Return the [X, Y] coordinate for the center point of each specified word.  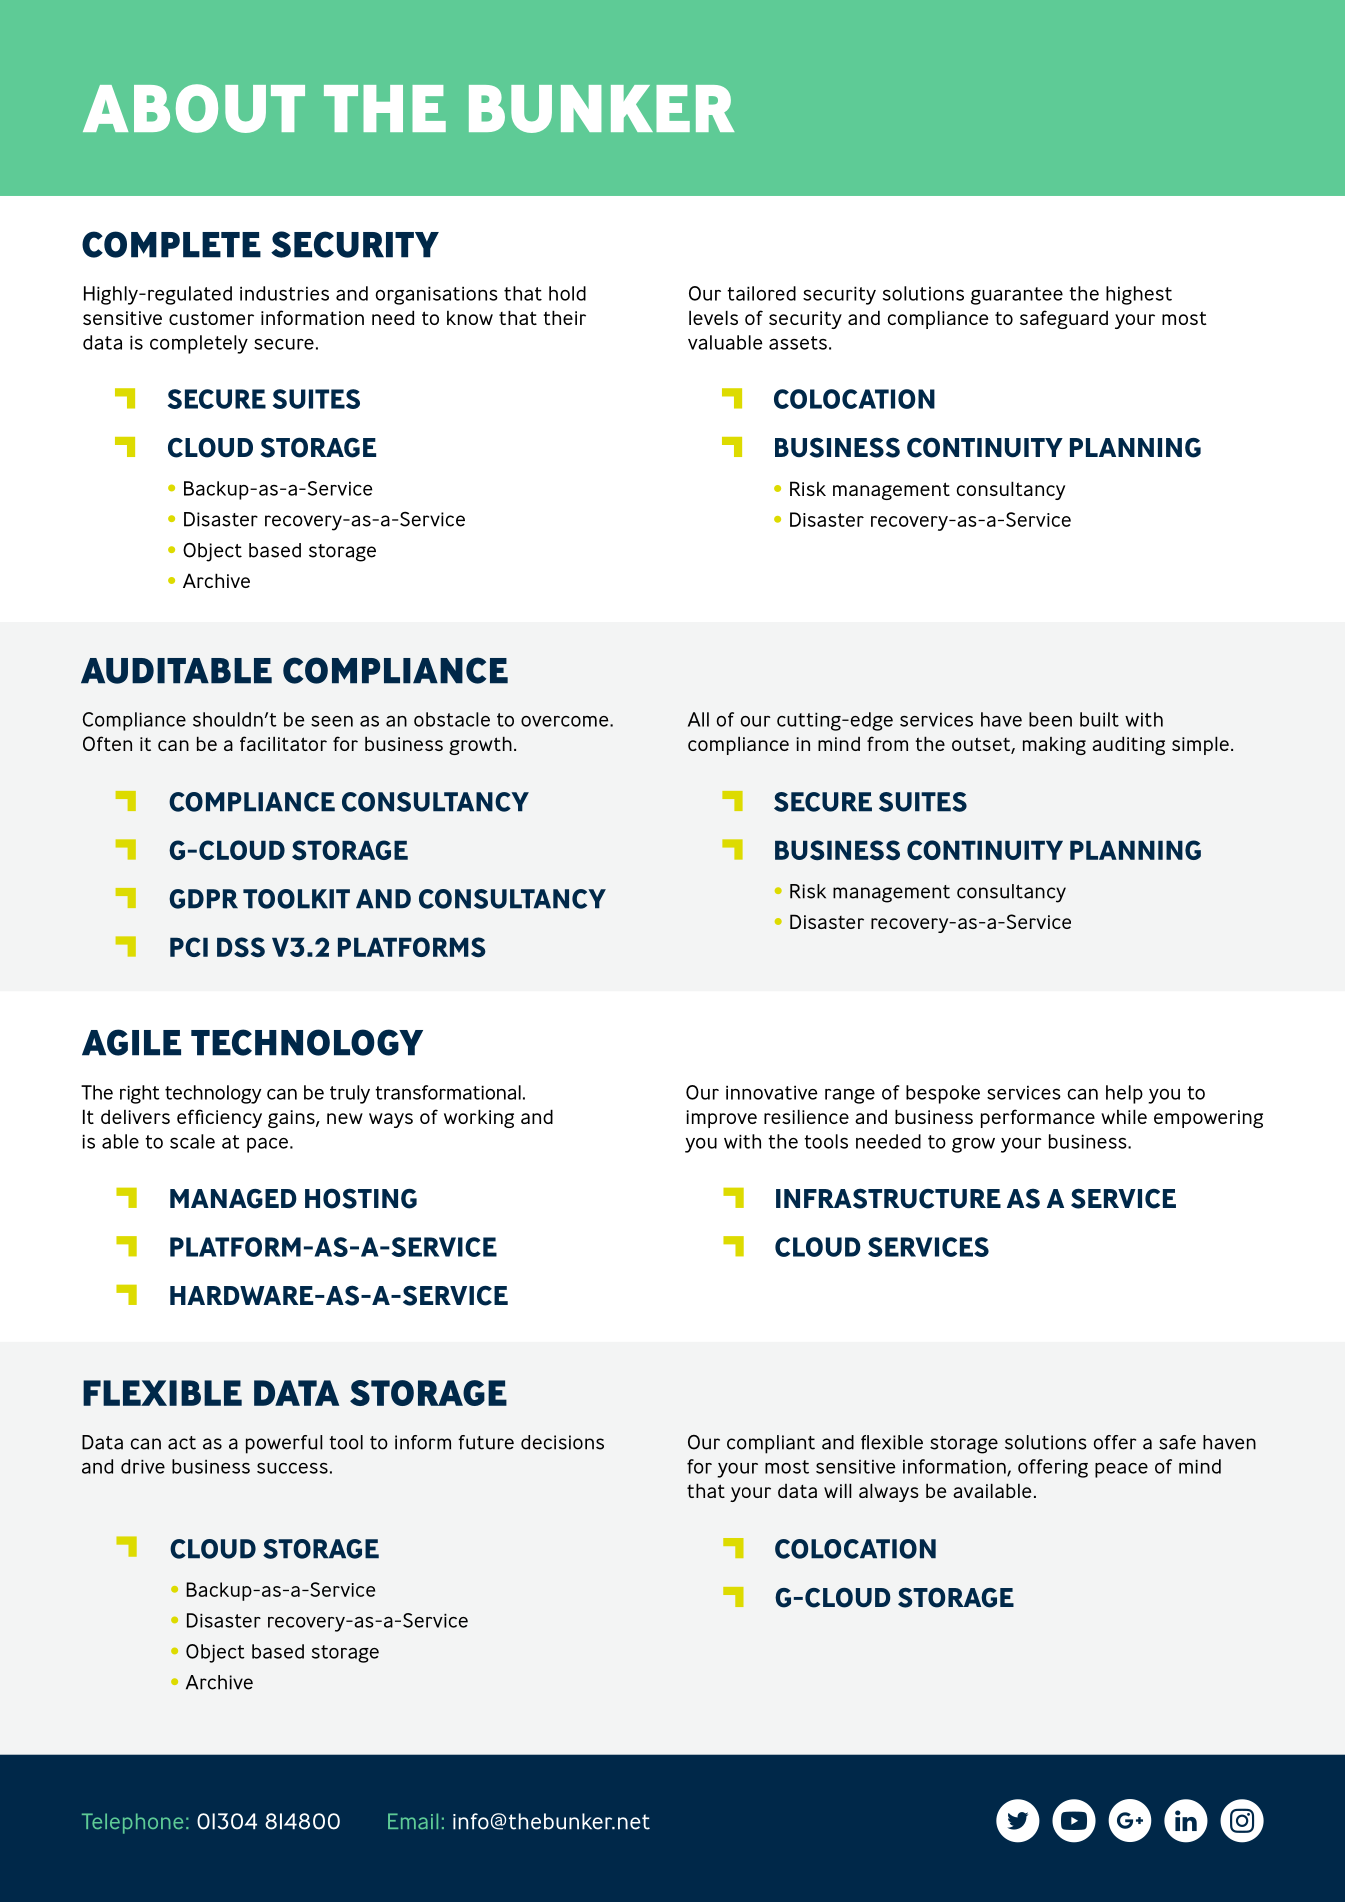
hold [567, 293]
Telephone [132, 1823]
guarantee [1017, 296]
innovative [772, 1092]
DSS [241, 947]
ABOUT [194, 108]
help [1124, 1094]
